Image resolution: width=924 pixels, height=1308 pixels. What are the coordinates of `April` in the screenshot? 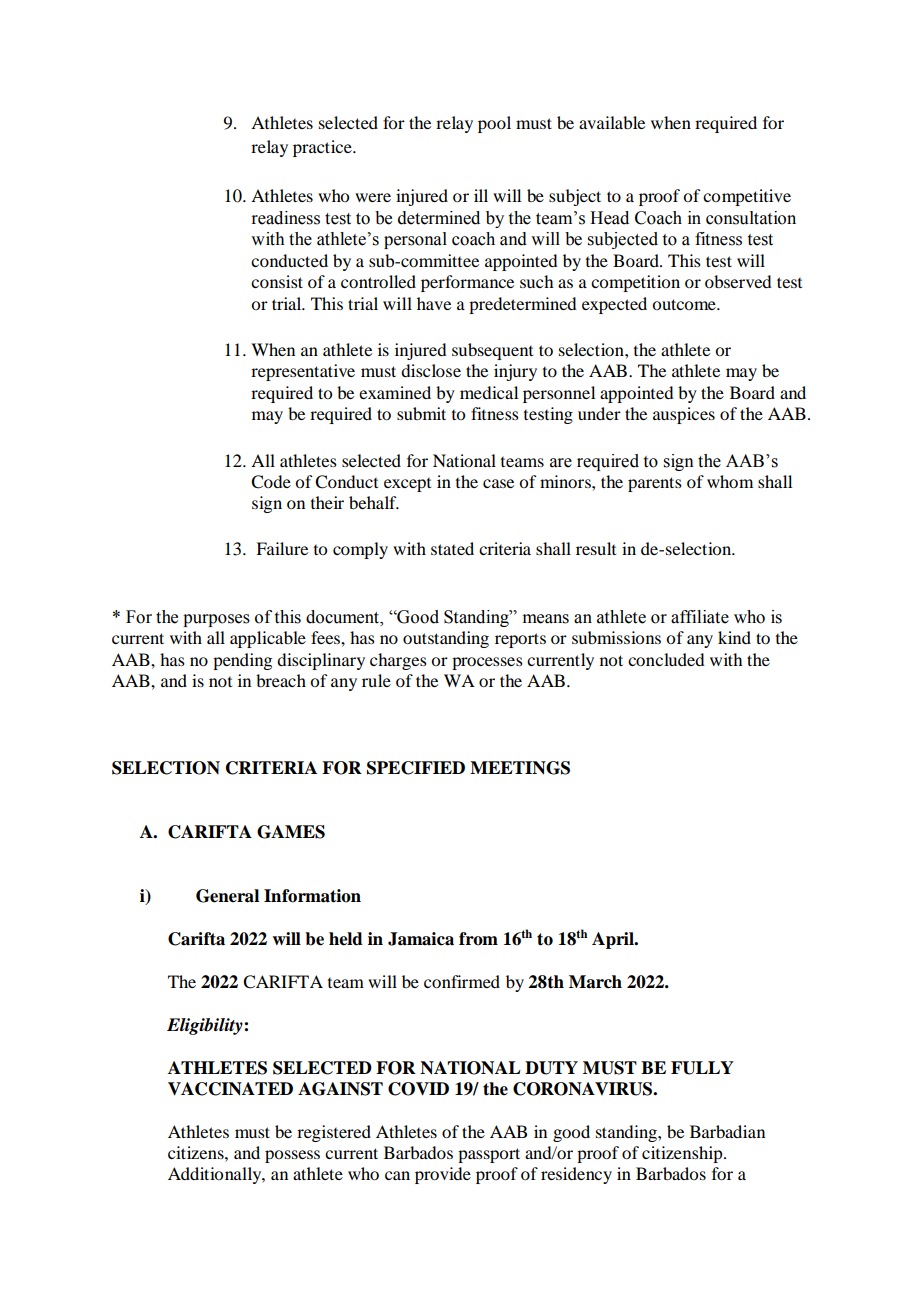 It's located at (614, 940).
